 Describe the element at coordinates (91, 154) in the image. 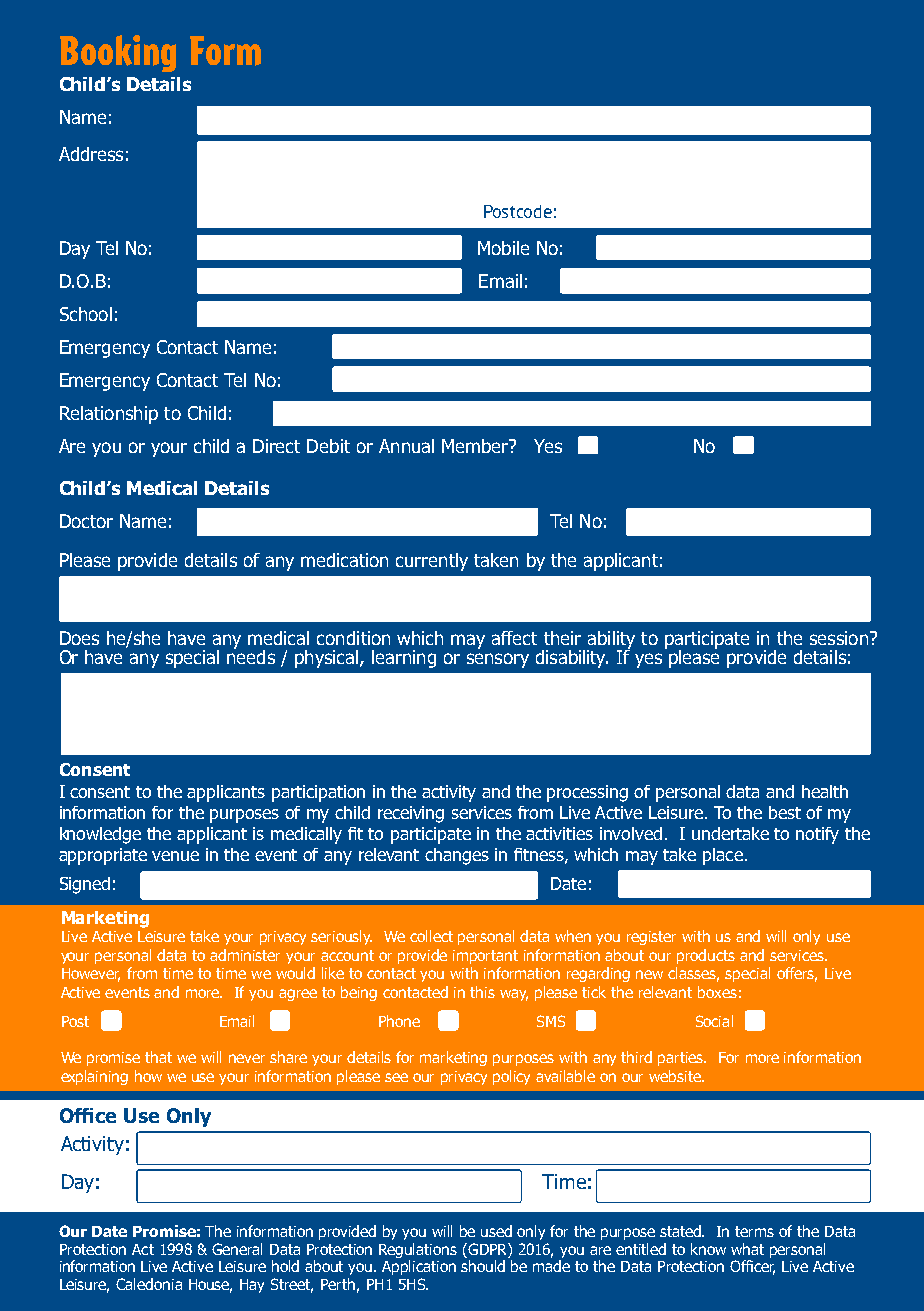

I see `Address` at that location.
